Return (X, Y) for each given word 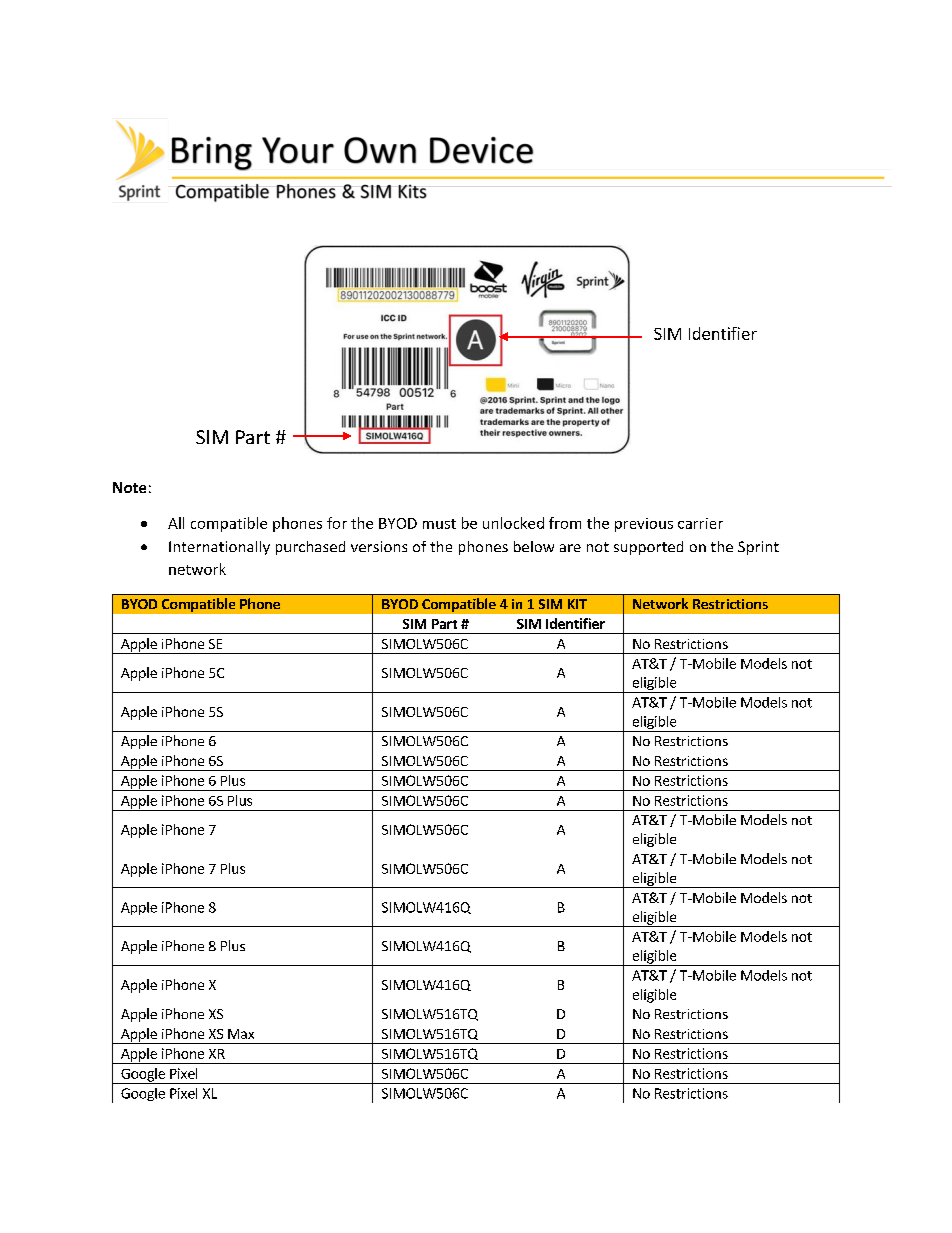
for (337, 523)
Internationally (219, 548)
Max (241, 1034)
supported (648, 548)
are (570, 548)
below (534, 546)
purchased (310, 548)
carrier (700, 523)
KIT (577, 604)
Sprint (758, 548)
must (439, 524)
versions (379, 546)
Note (129, 487)
